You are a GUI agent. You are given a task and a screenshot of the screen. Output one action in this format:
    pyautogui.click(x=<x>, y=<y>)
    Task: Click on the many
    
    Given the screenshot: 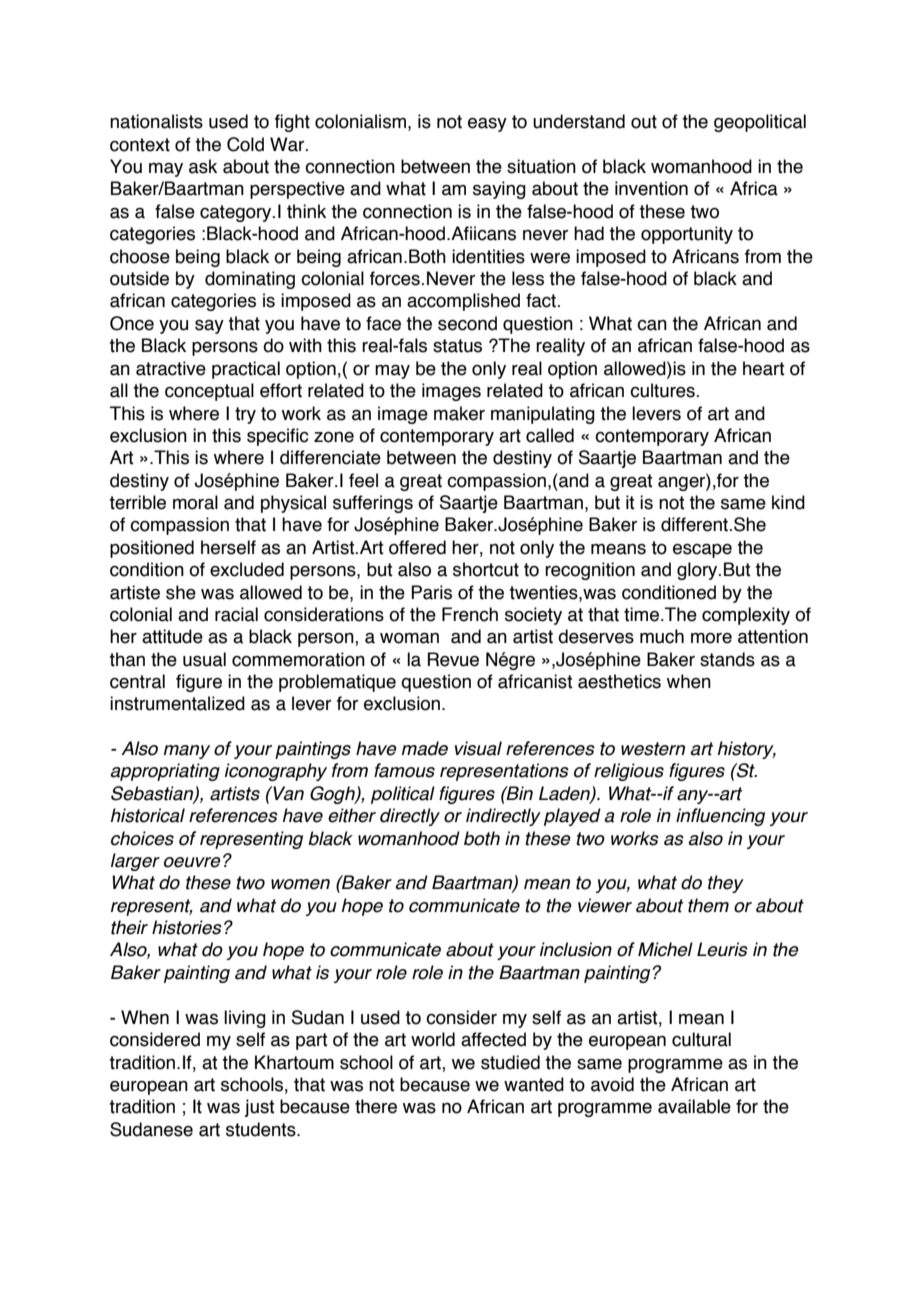 What is the action you would take?
    pyautogui.click(x=187, y=752)
